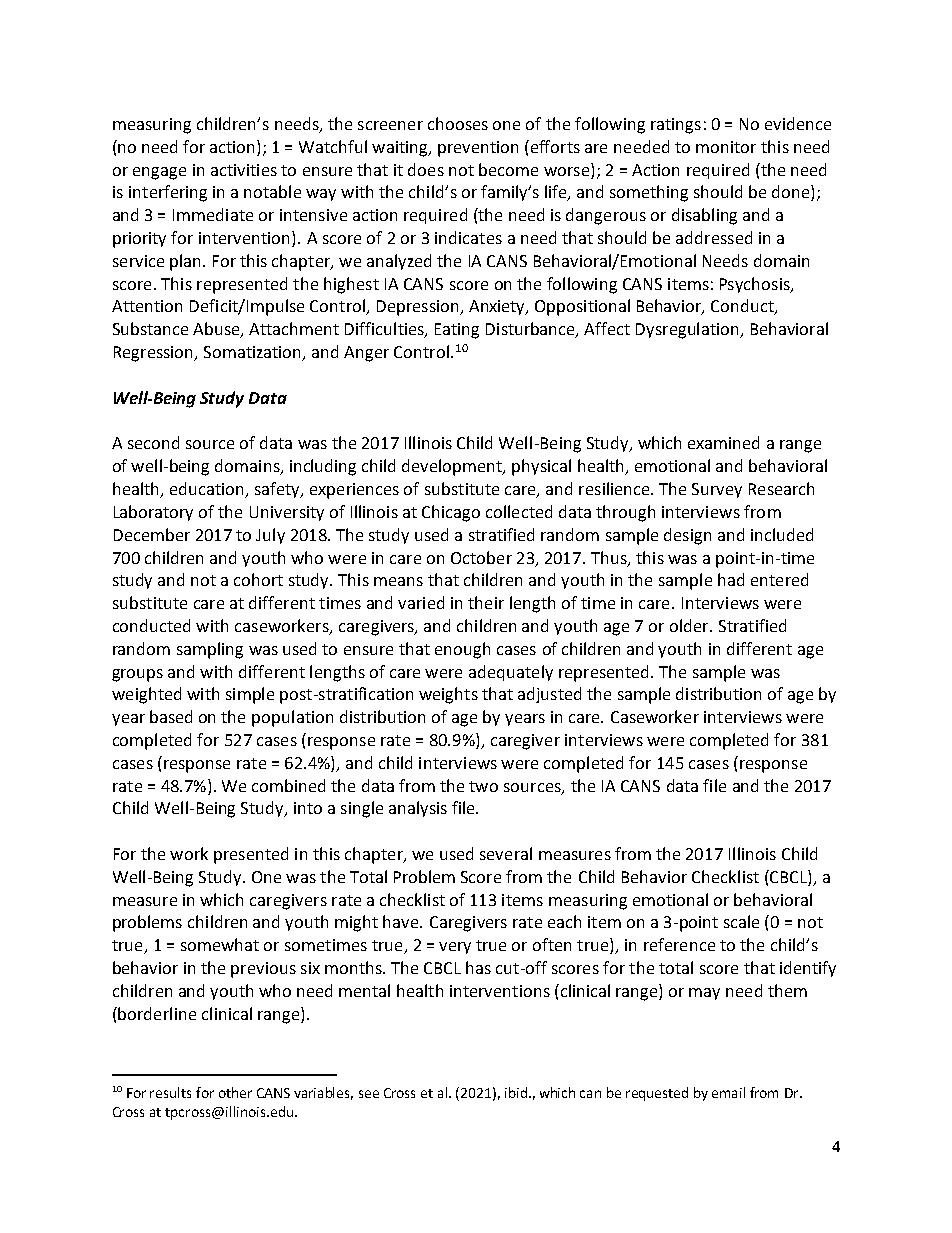  I want to click on had, so click(731, 579).
